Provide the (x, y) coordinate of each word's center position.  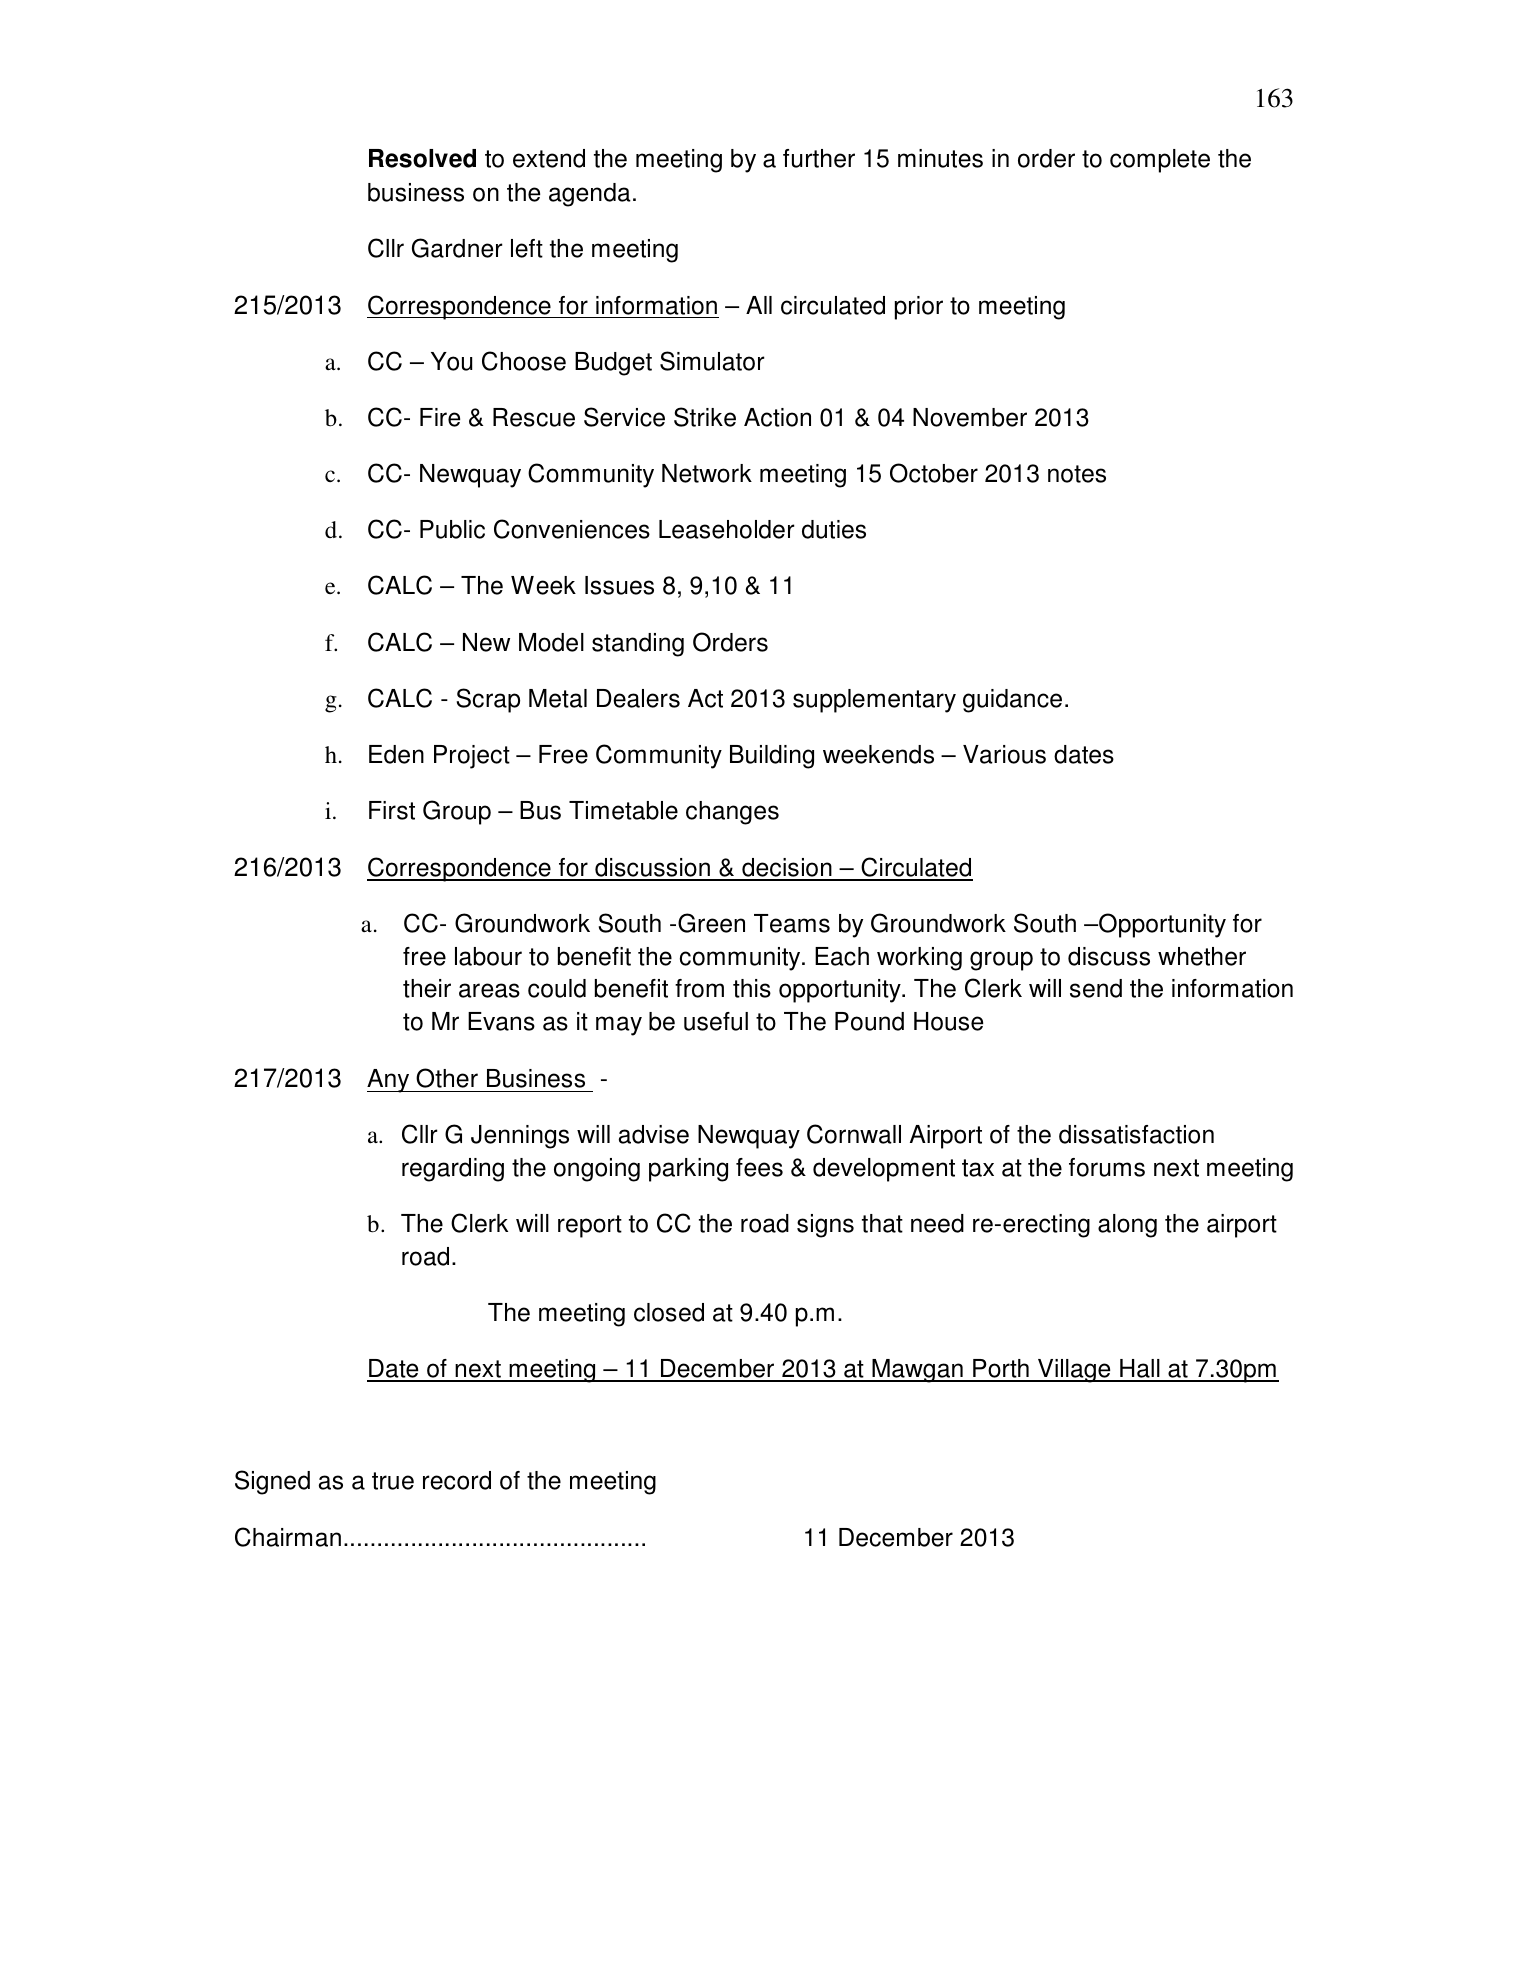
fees (759, 1167)
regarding (453, 1170)
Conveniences (572, 529)
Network (707, 473)
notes (1077, 474)
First (392, 810)
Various (1004, 754)
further (819, 158)
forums (1107, 1167)
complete (1160, 161)
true (393, 1481)
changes (732, 813)
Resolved (422, 158)
